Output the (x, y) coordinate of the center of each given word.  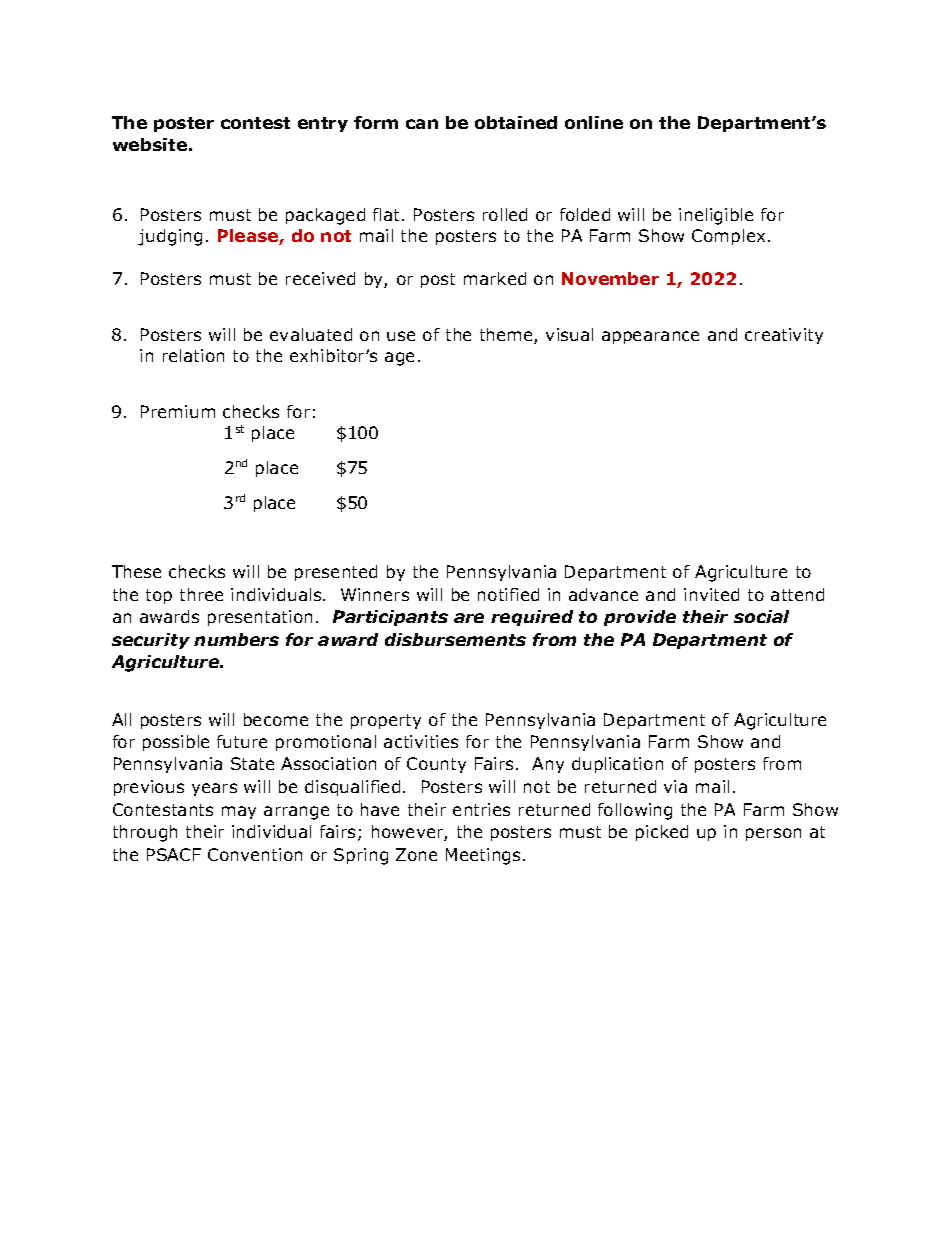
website (150, 144)
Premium (178, 411)
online (594, 122)
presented (336, 573)
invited (711, 594)
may (239, 812)
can (422, 124)
